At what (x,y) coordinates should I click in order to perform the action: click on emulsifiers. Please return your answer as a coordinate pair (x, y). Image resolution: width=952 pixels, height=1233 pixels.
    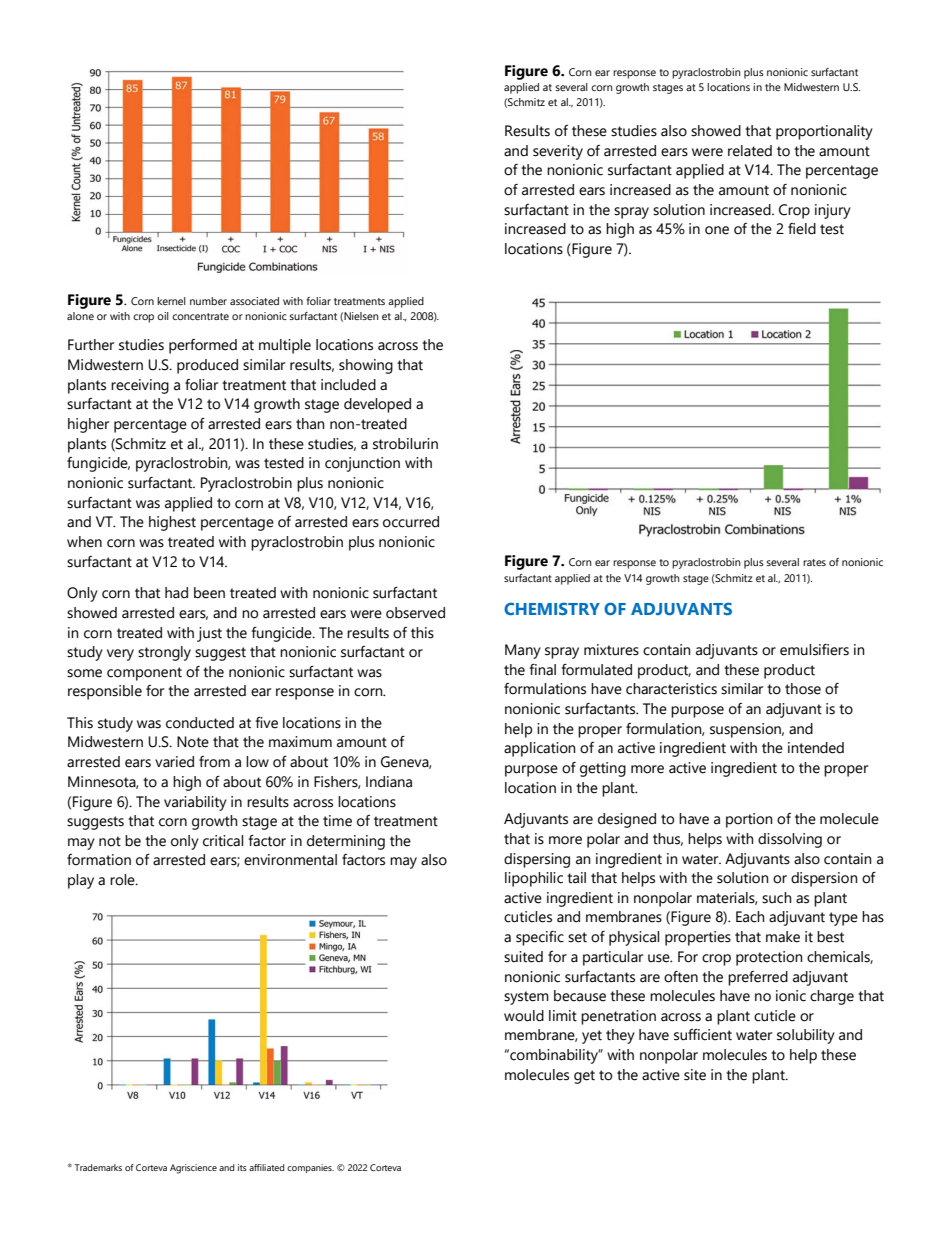
    Looking at the image, I should click on (814, 650).
